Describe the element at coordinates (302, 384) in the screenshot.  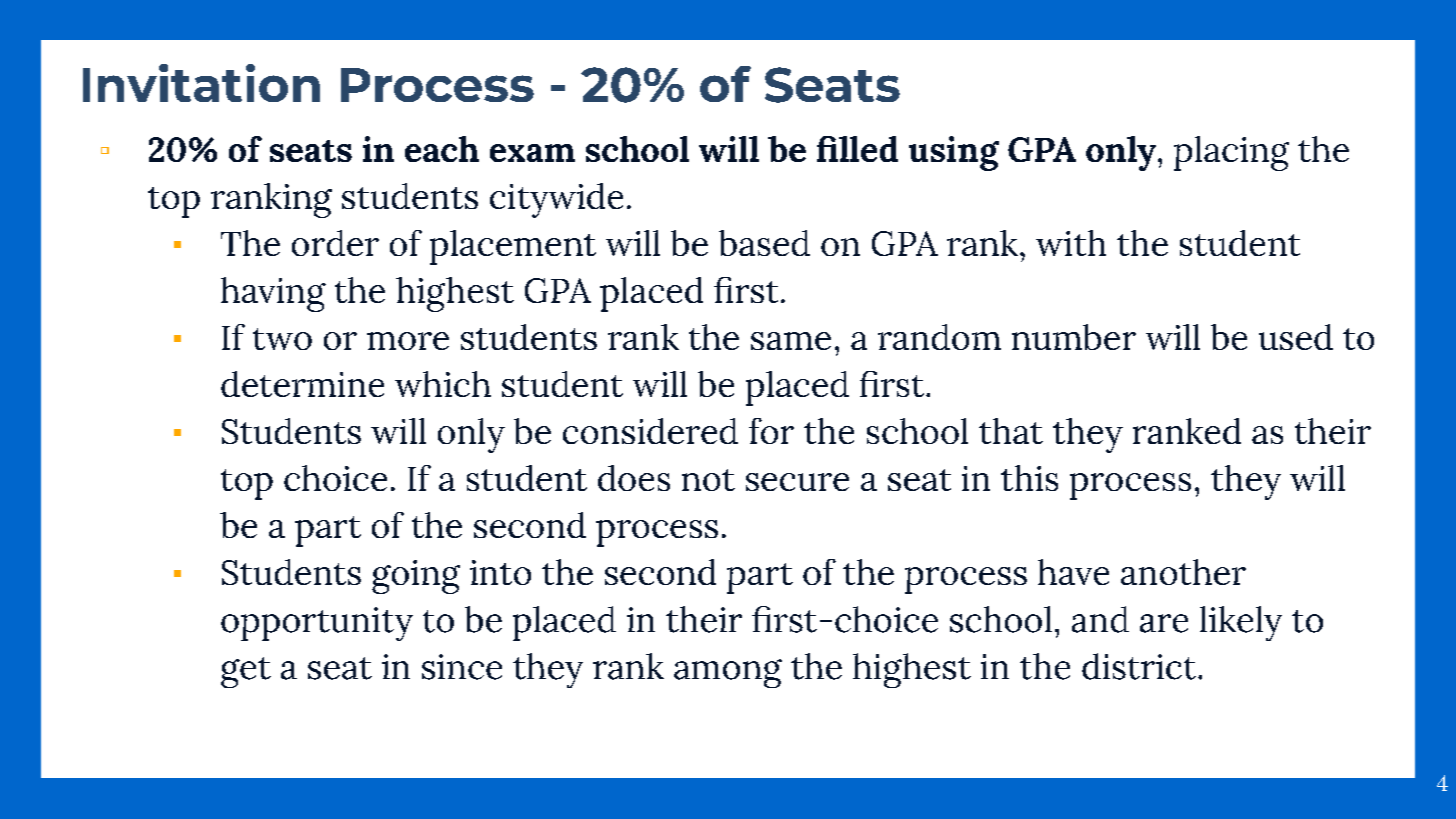
I see `determine` at that location.
